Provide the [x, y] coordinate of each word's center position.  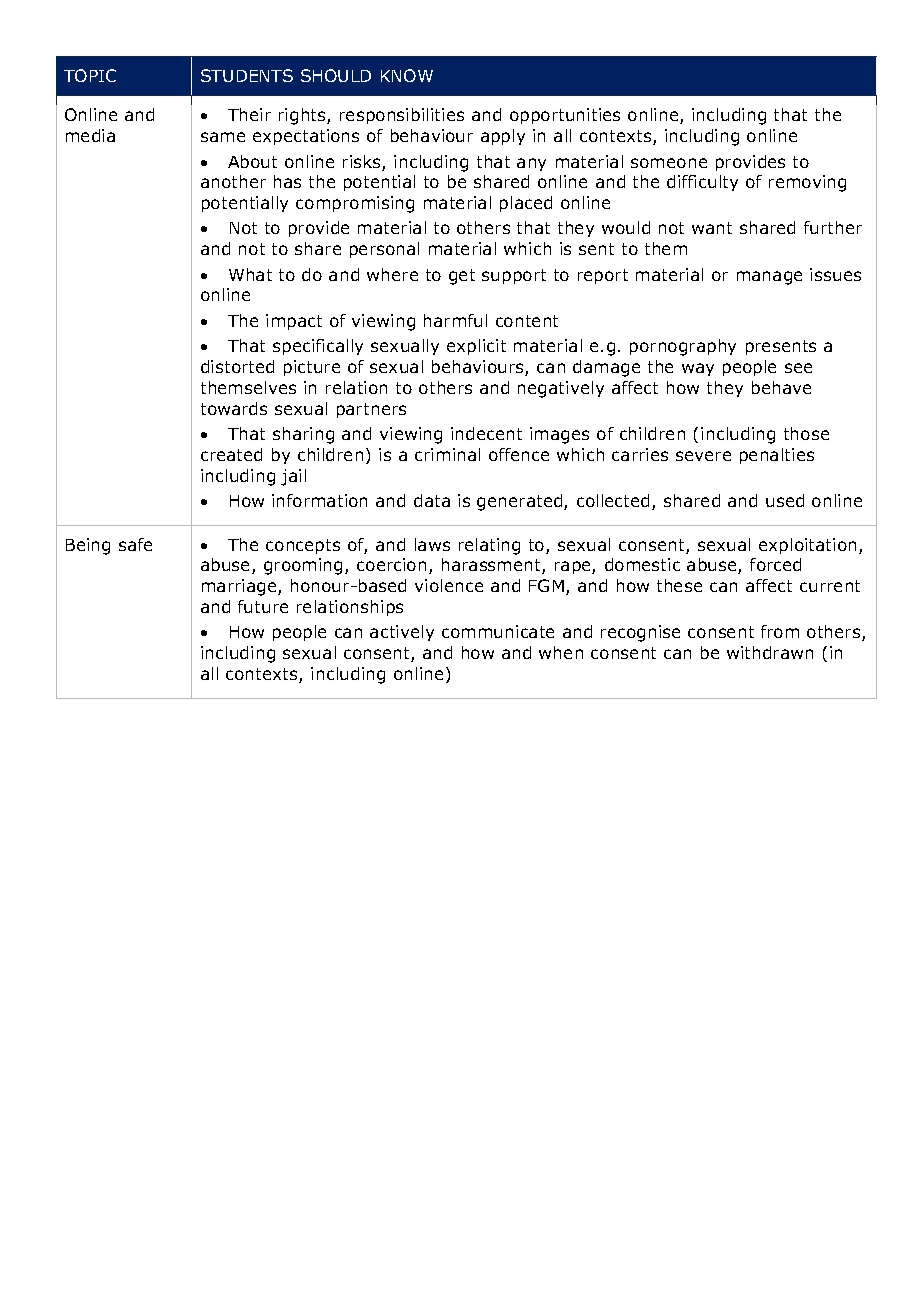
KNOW [407, 75]
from [780, 631]
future [263, 606]
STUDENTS [247, 75]
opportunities [565, 116]
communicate [498, 631]
